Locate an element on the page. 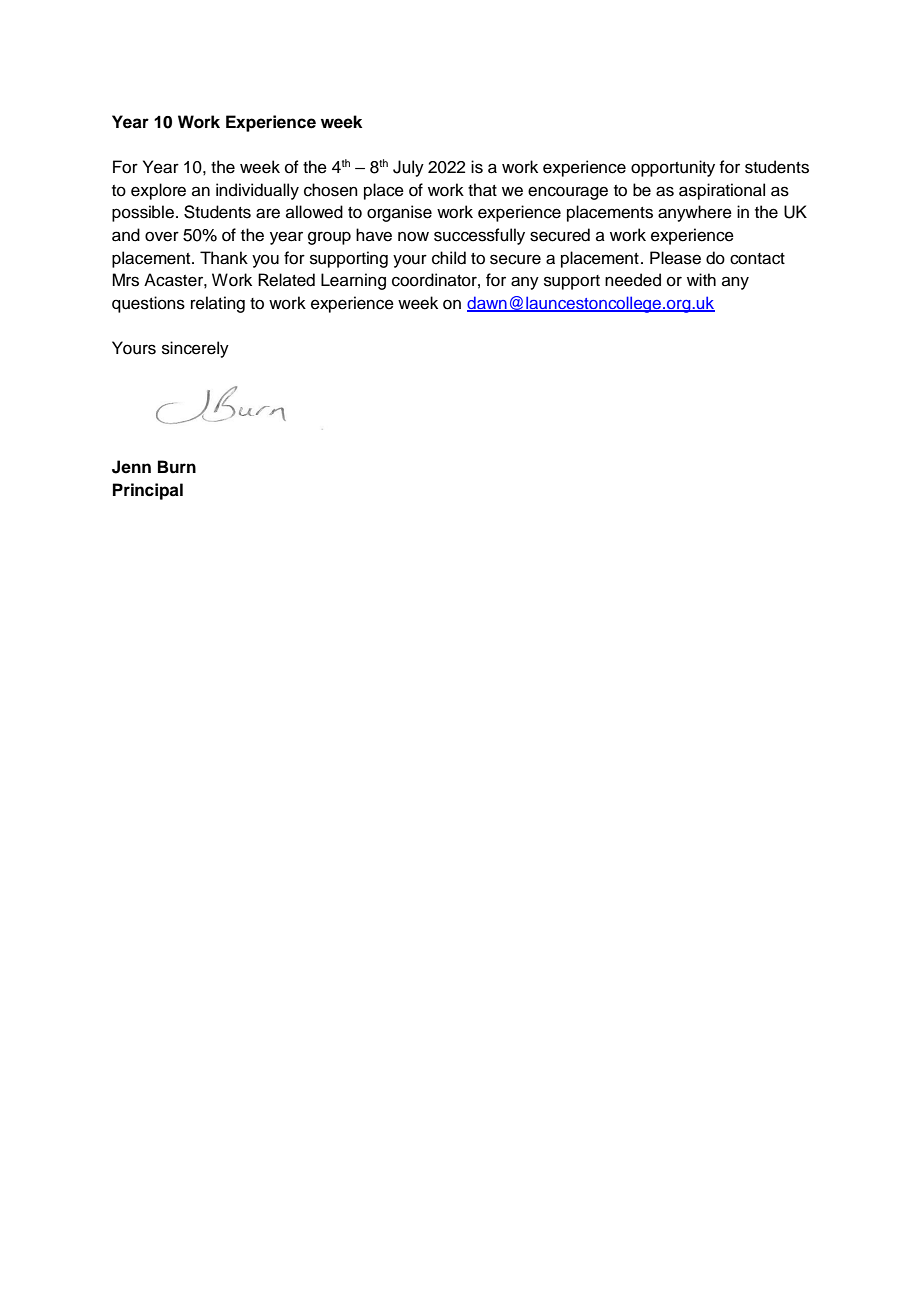 The width and height of the document is (924, 1308). opportunity is located at coordinates (673, 168).
